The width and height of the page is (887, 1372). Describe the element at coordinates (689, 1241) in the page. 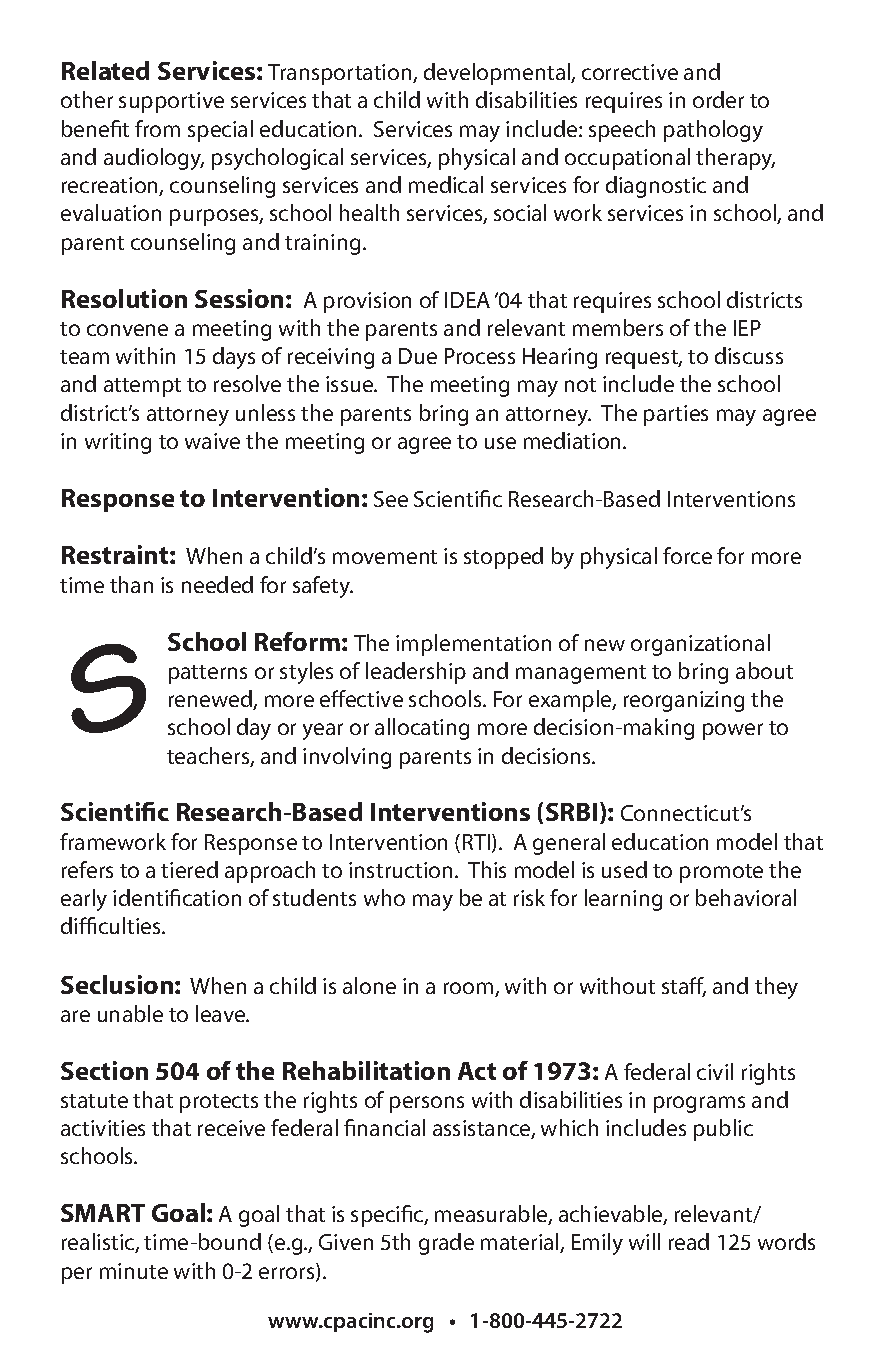

I see `read` at that location.
